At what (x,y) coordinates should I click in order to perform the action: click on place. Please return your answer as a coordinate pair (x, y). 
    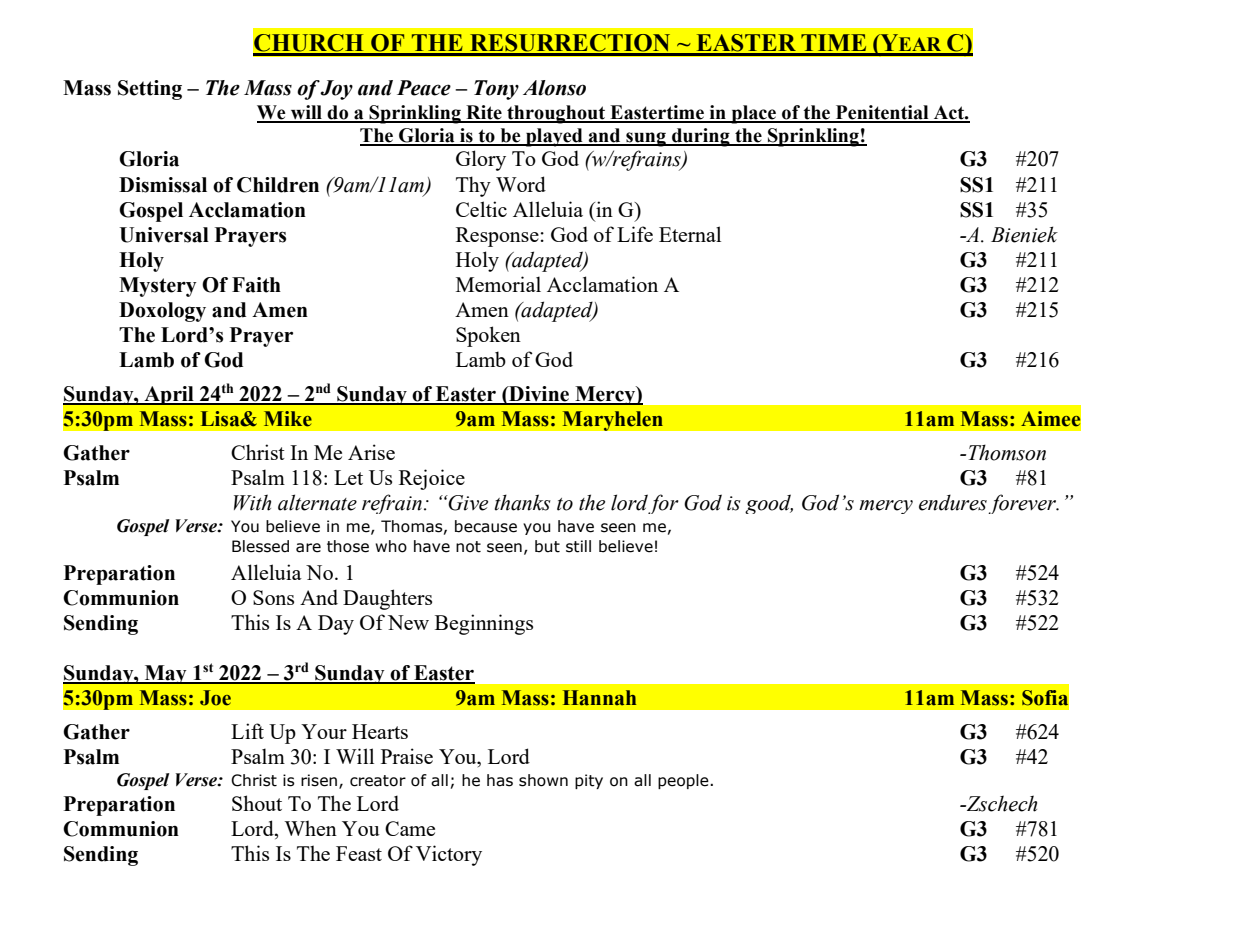
    Looking at the image, I should click on (753, 114).
